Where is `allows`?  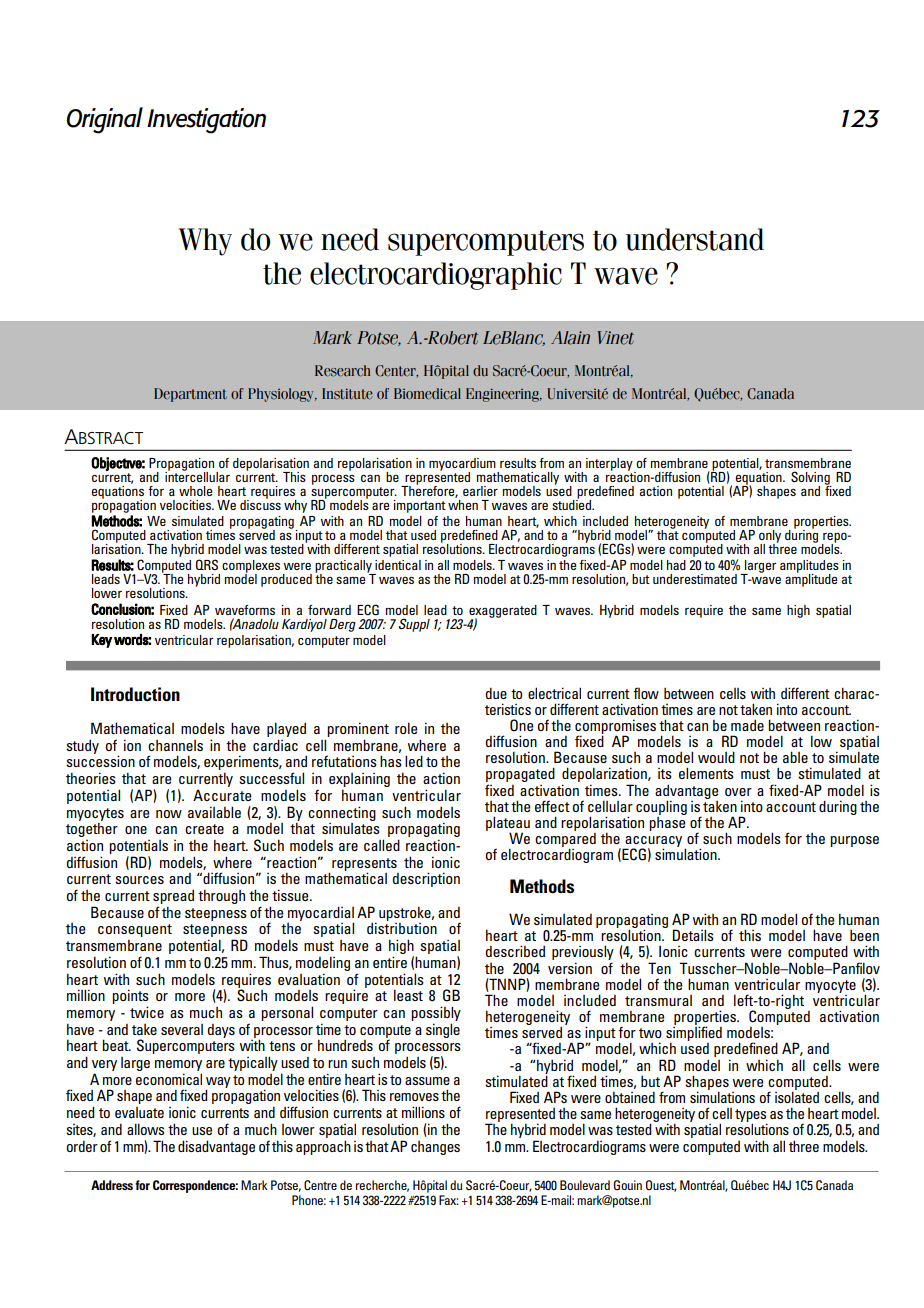
allows is located at coordinates (145, 1129).
